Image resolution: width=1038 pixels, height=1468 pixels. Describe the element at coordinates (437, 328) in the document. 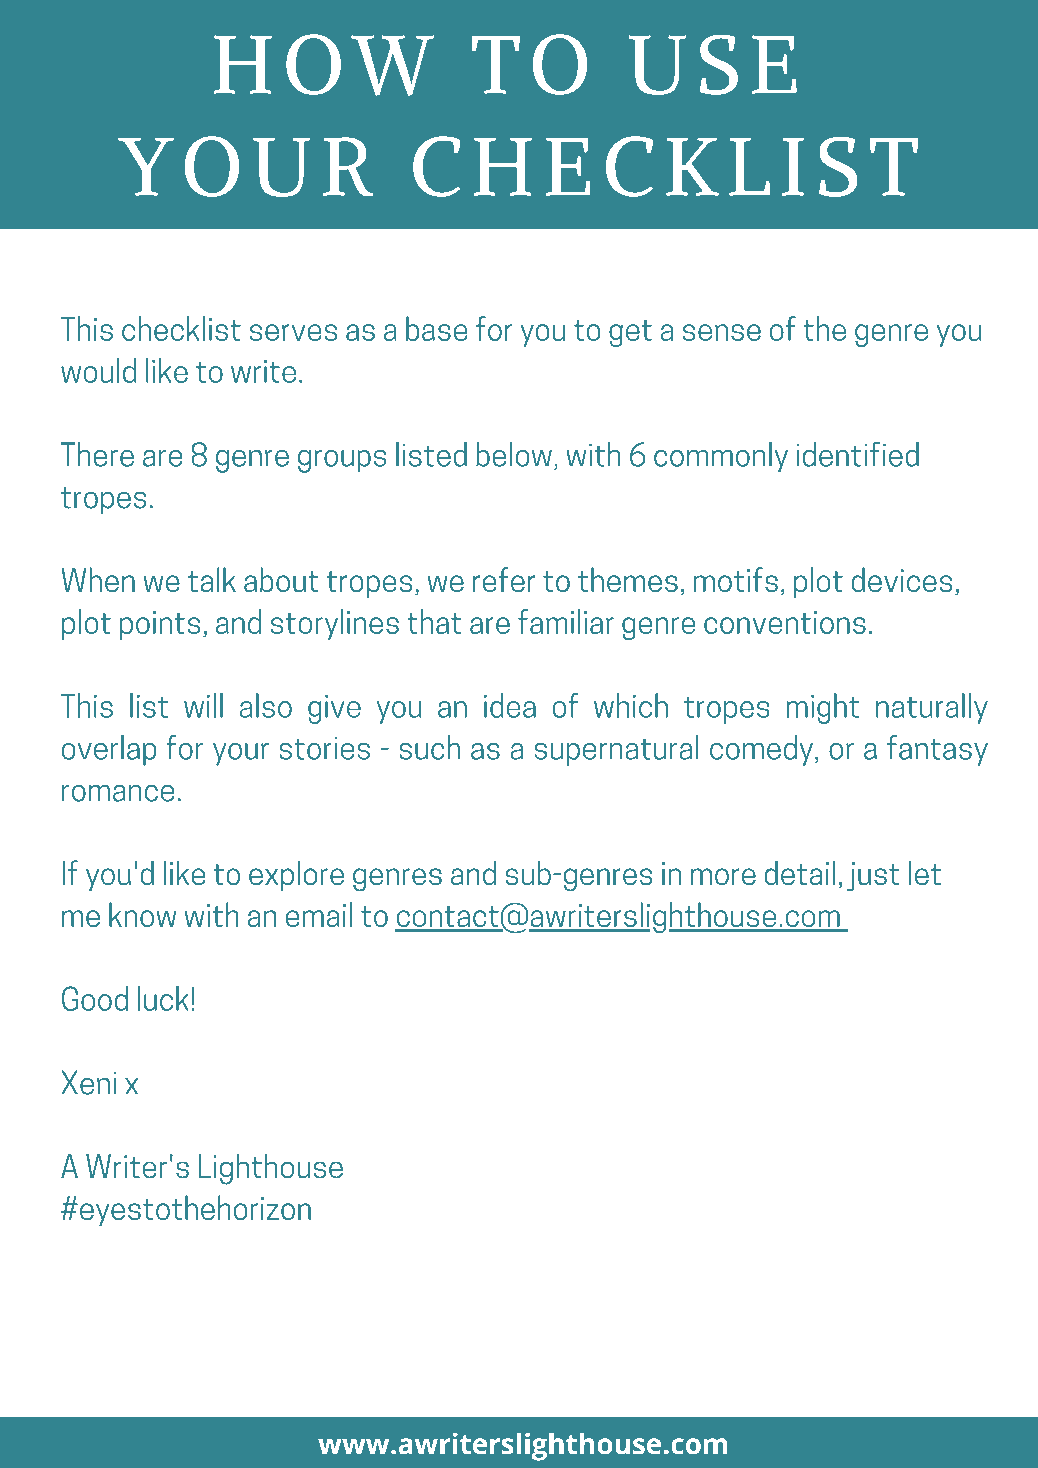

I see `base` at that location.
